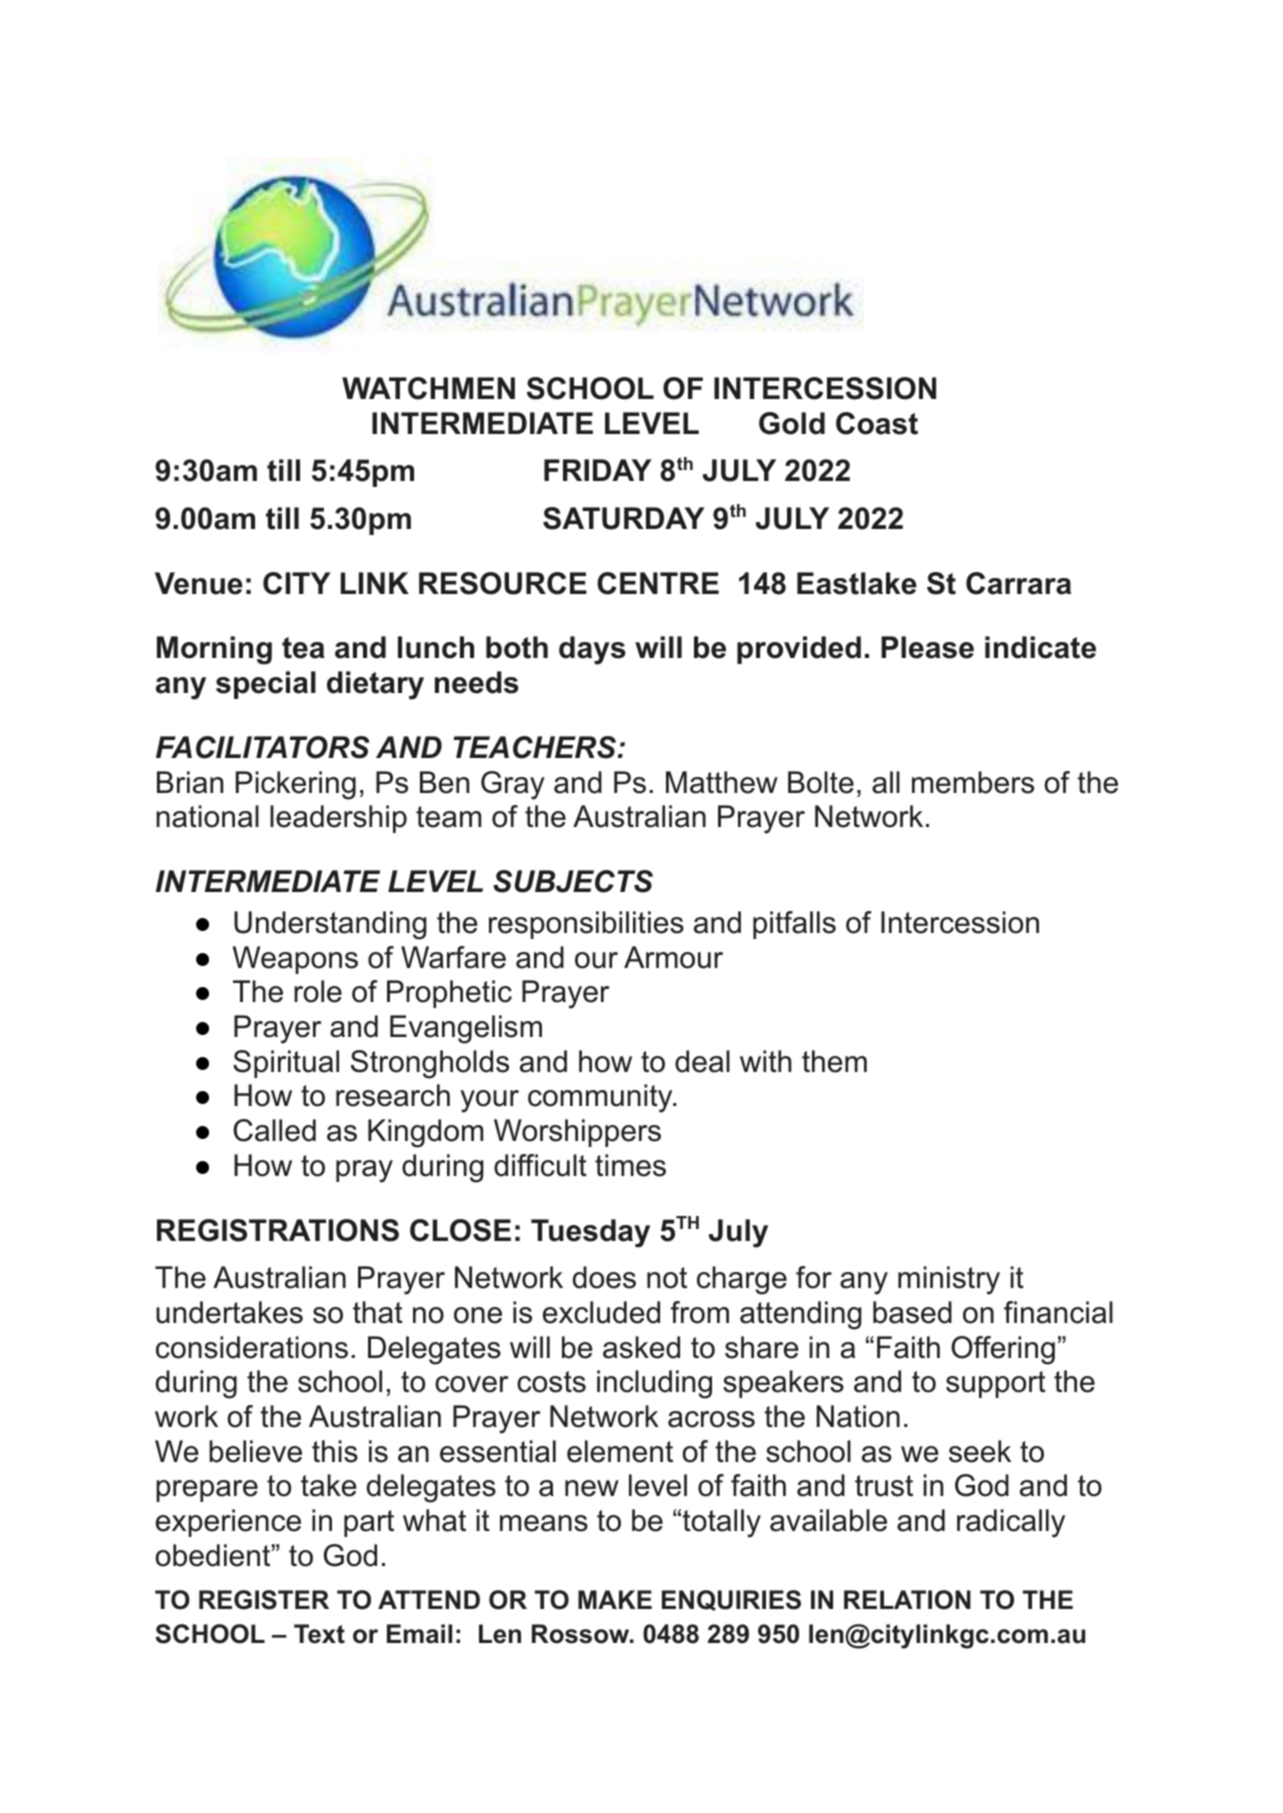 The height and width of the page is (1813, 1283). I want to click on ministry, so click(949, 1280).
